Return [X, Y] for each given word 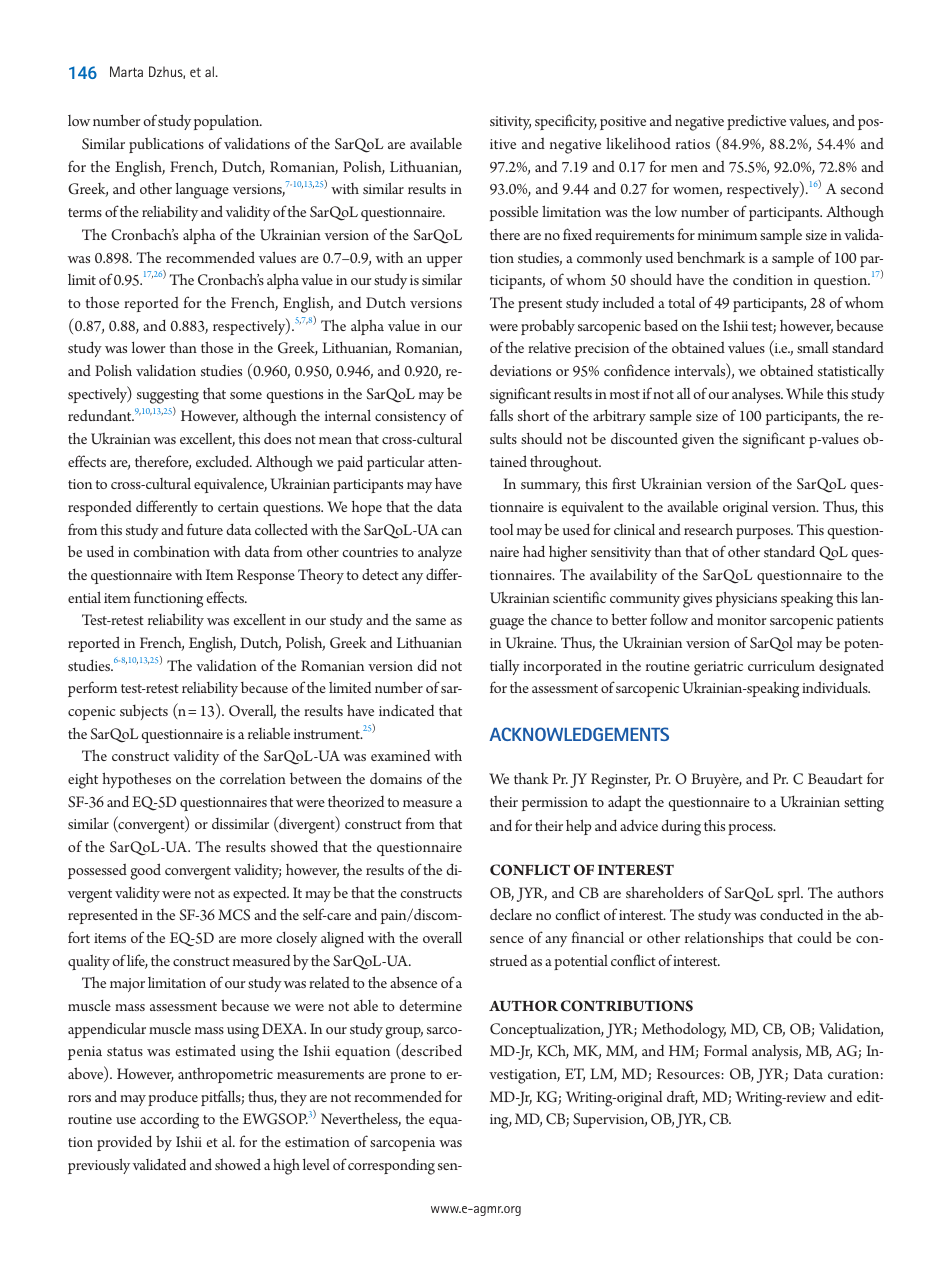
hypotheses [136, 780]
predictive [756, 122]
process [751, 829]
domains [396, 778]
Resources [689, 1073]
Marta [126, 71]
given [698, 441]
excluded [224, 461]
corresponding [391, 1166]
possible [514, 213]
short [533, 415]
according [169, 1121]
